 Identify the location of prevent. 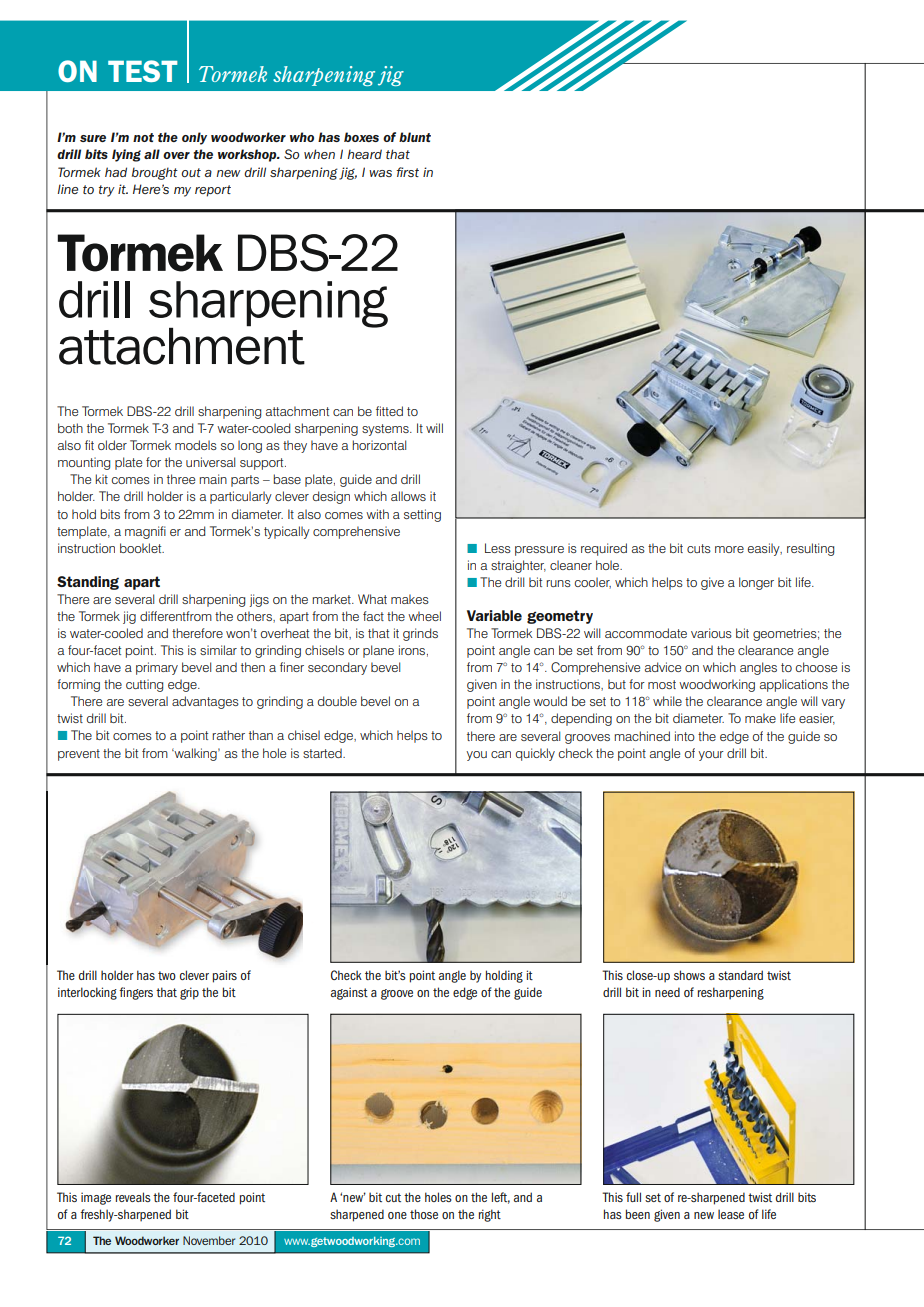
(79, 755).
